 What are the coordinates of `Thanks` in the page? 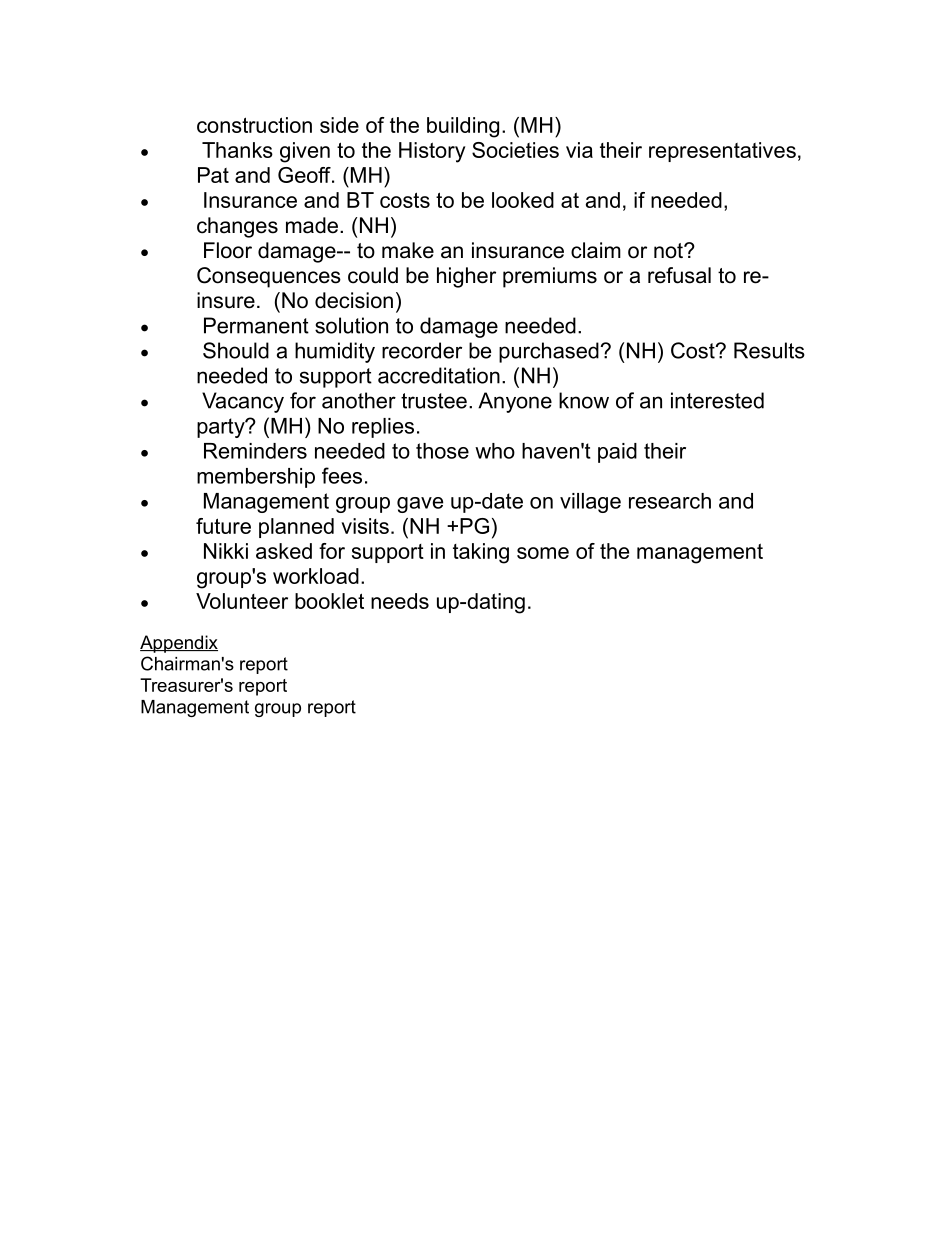 It's located at (237, 150).
